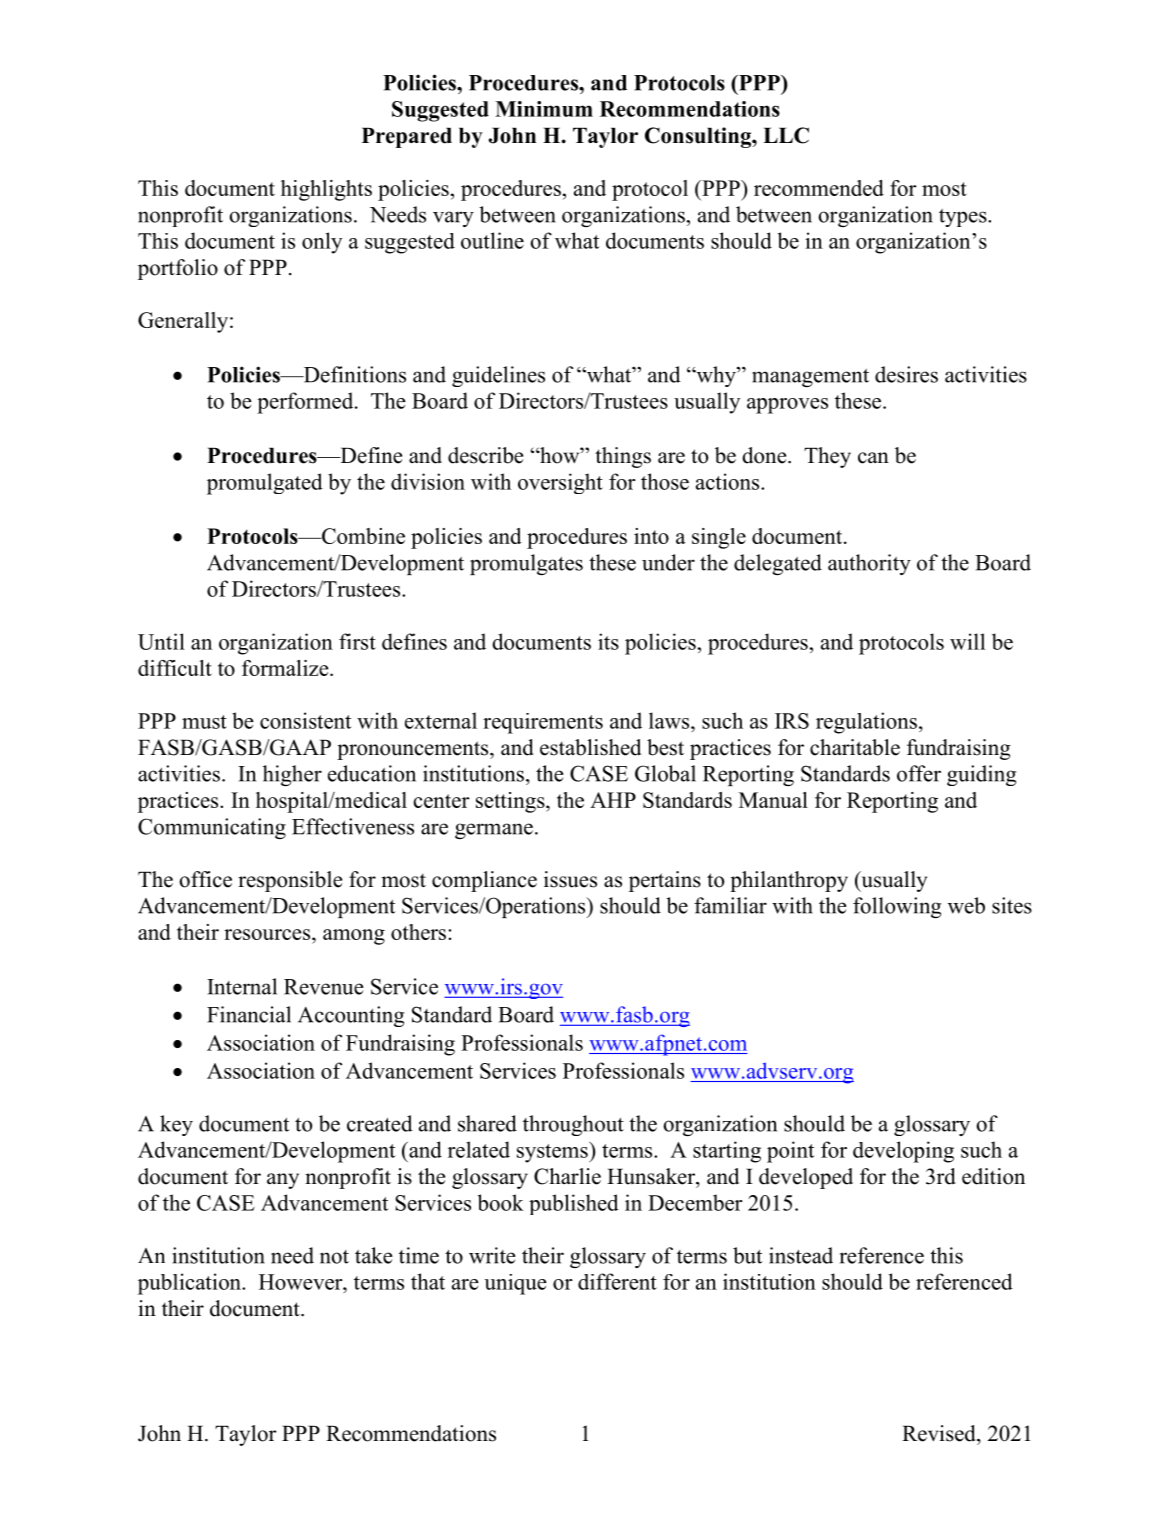 The width and height of the image is (1171, 1515). Describe the element at coordinates (544, 109) in the image. I see `Minimum` at that location.
